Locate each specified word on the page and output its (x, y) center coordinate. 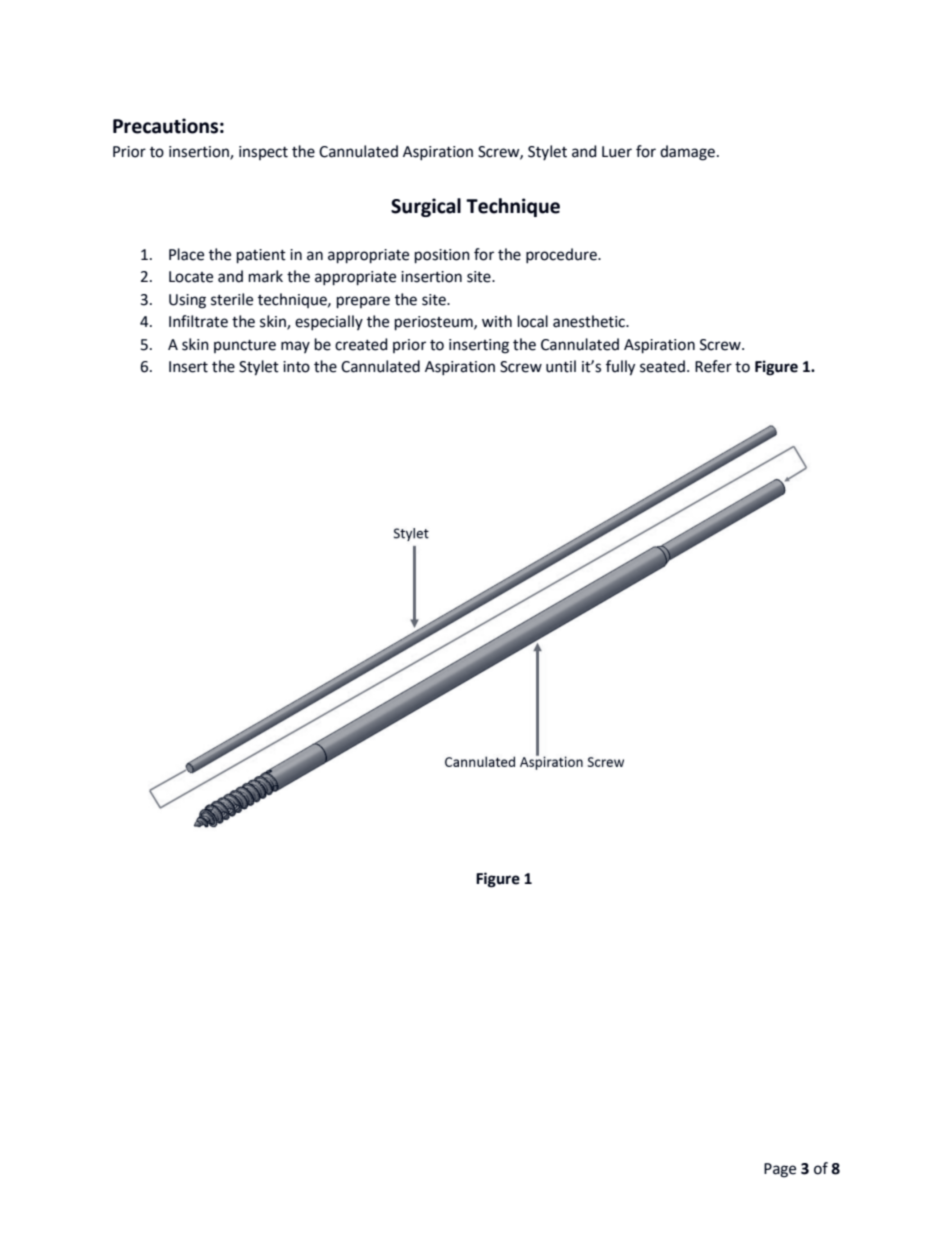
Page (780, 1170)
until (561, 366)
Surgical (426, 207)
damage (687, 153)
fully (620, 368)
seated (662, 366)
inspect (263, 153)
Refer (713, 366)
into (296, 367)
